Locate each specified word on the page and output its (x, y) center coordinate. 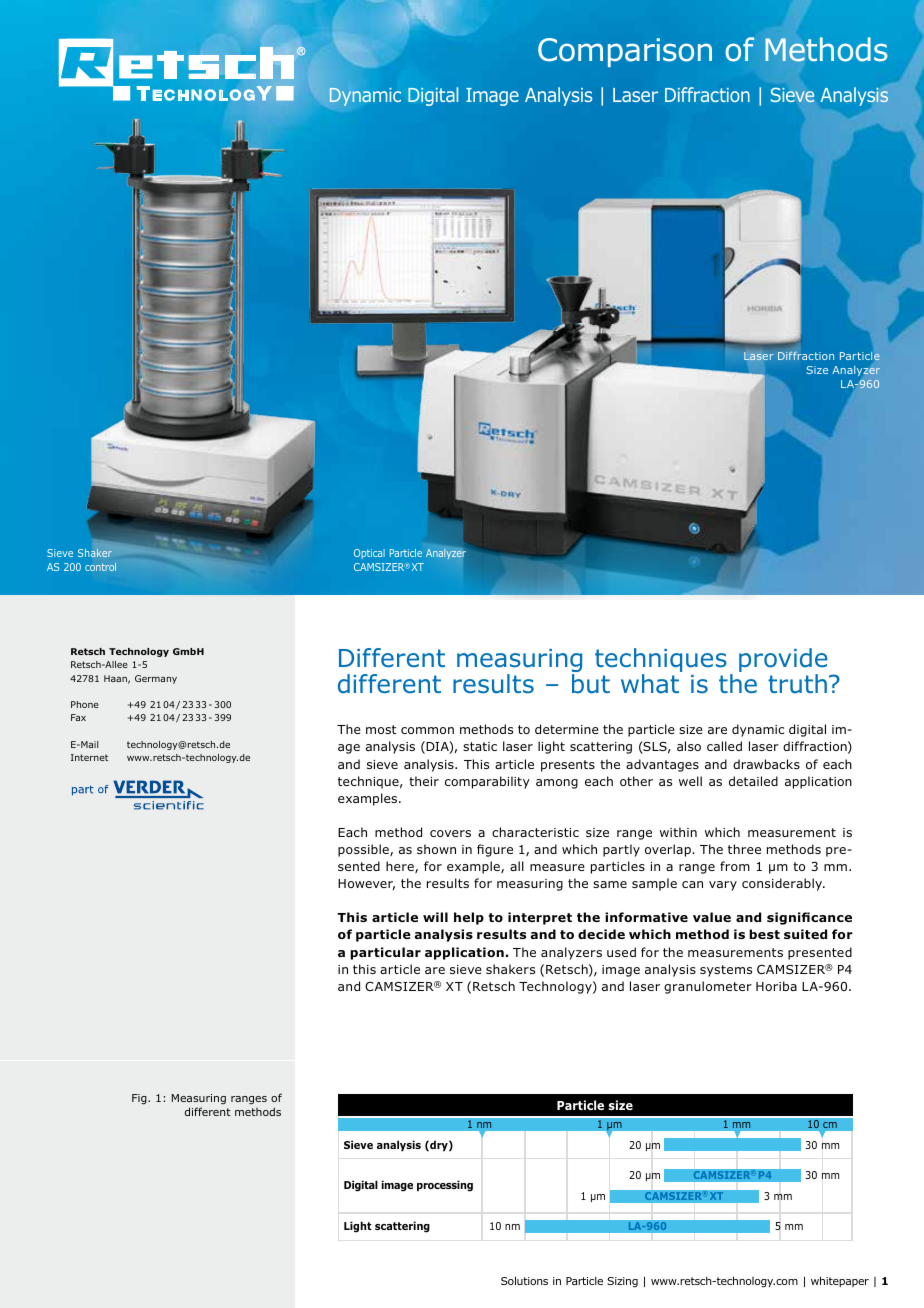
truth (797, 684)
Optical (369, 554)
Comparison (625, 52)
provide (783, 660)
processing (445, 1186)
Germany (156, 679)
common (427, 730)
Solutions (524, 1280)
